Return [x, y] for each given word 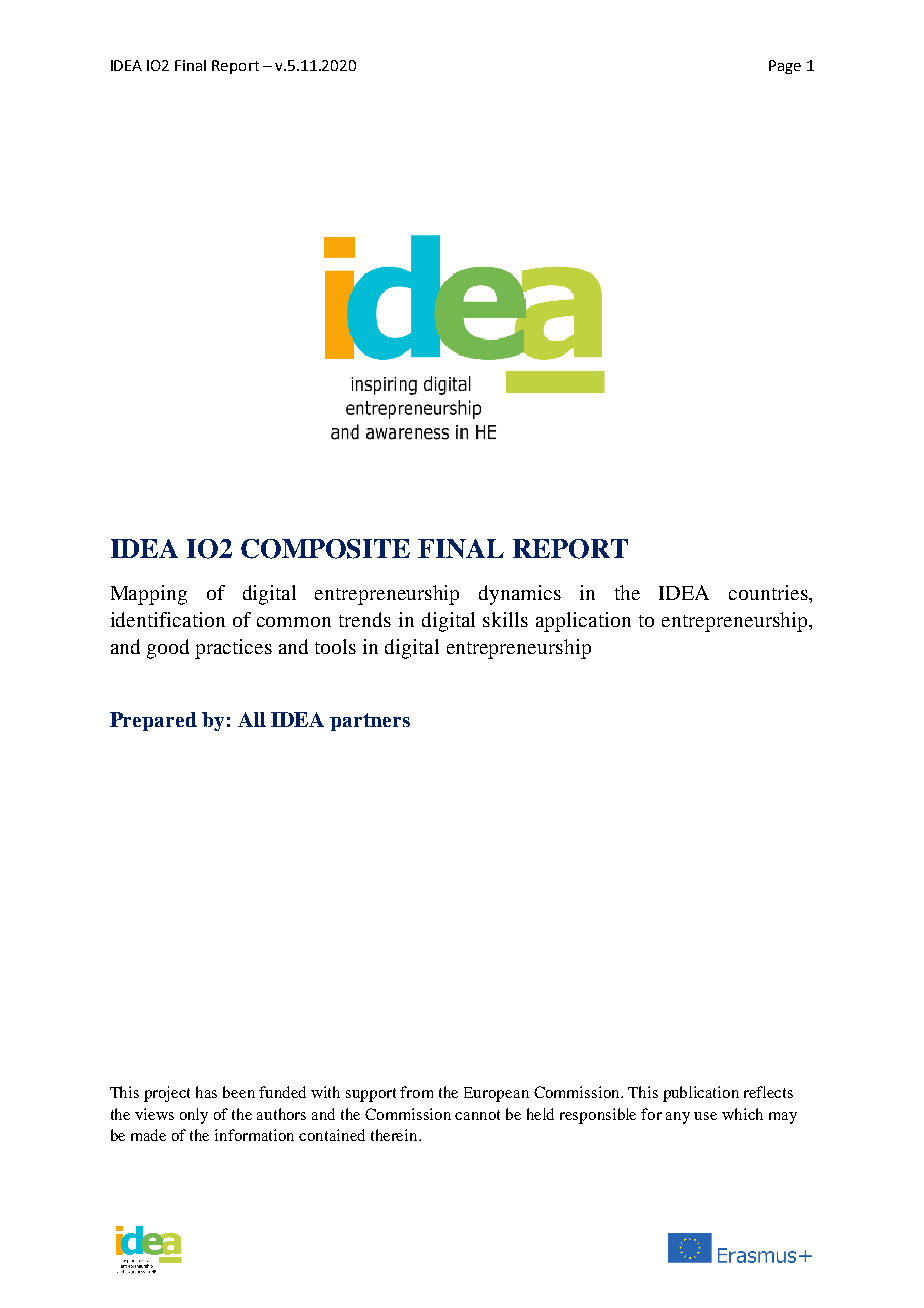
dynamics [520, 595]
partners [370, 722]
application [583, 622]
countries [769, 592]
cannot [477, 1115]
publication [701, 1094]
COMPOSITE [325, 549]
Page [785, 67]
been [239, 1092]
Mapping [149, 595]
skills [505, 619]
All [252, 719]
